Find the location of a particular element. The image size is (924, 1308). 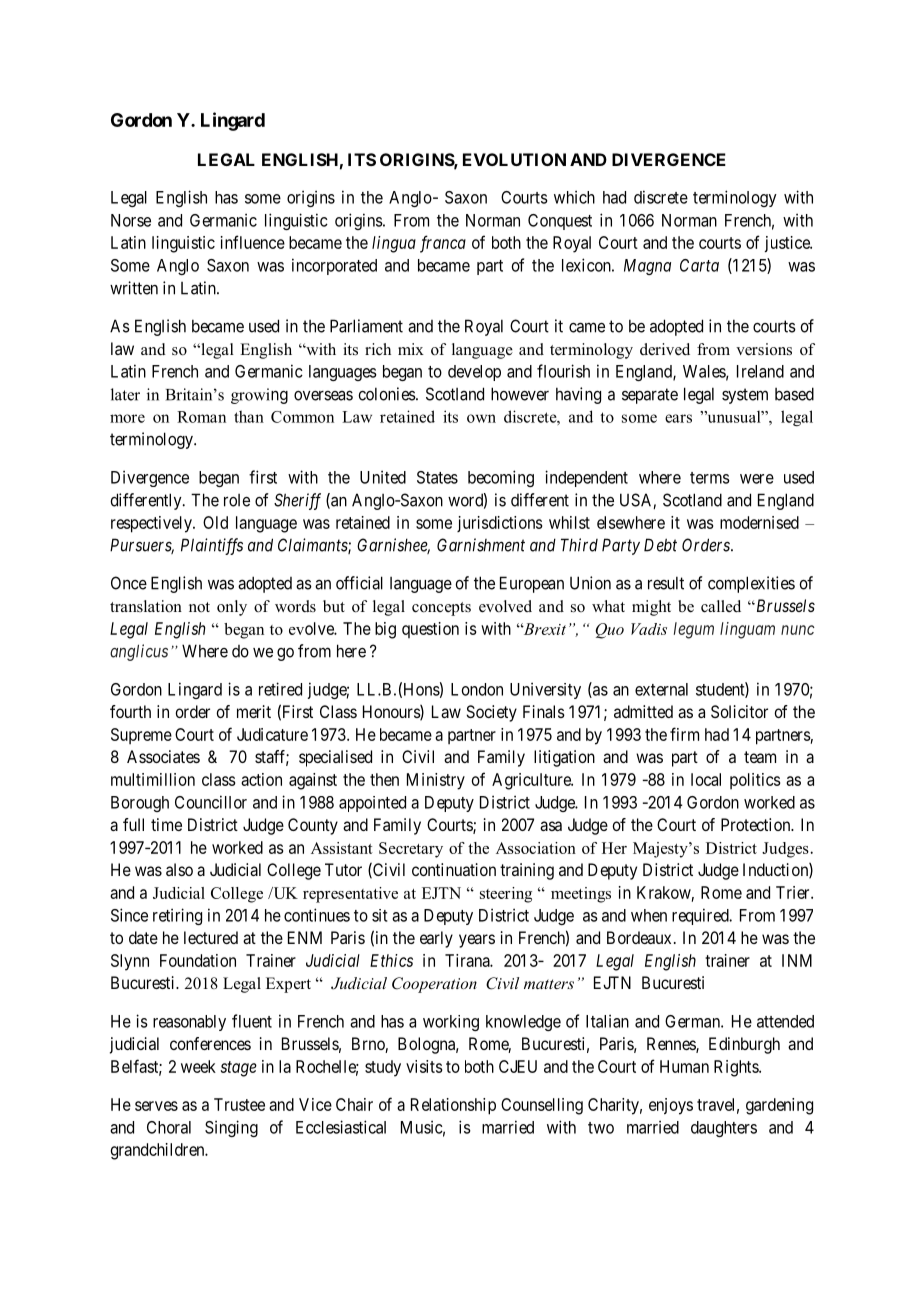

justice is located at coordinates (788, 244).
